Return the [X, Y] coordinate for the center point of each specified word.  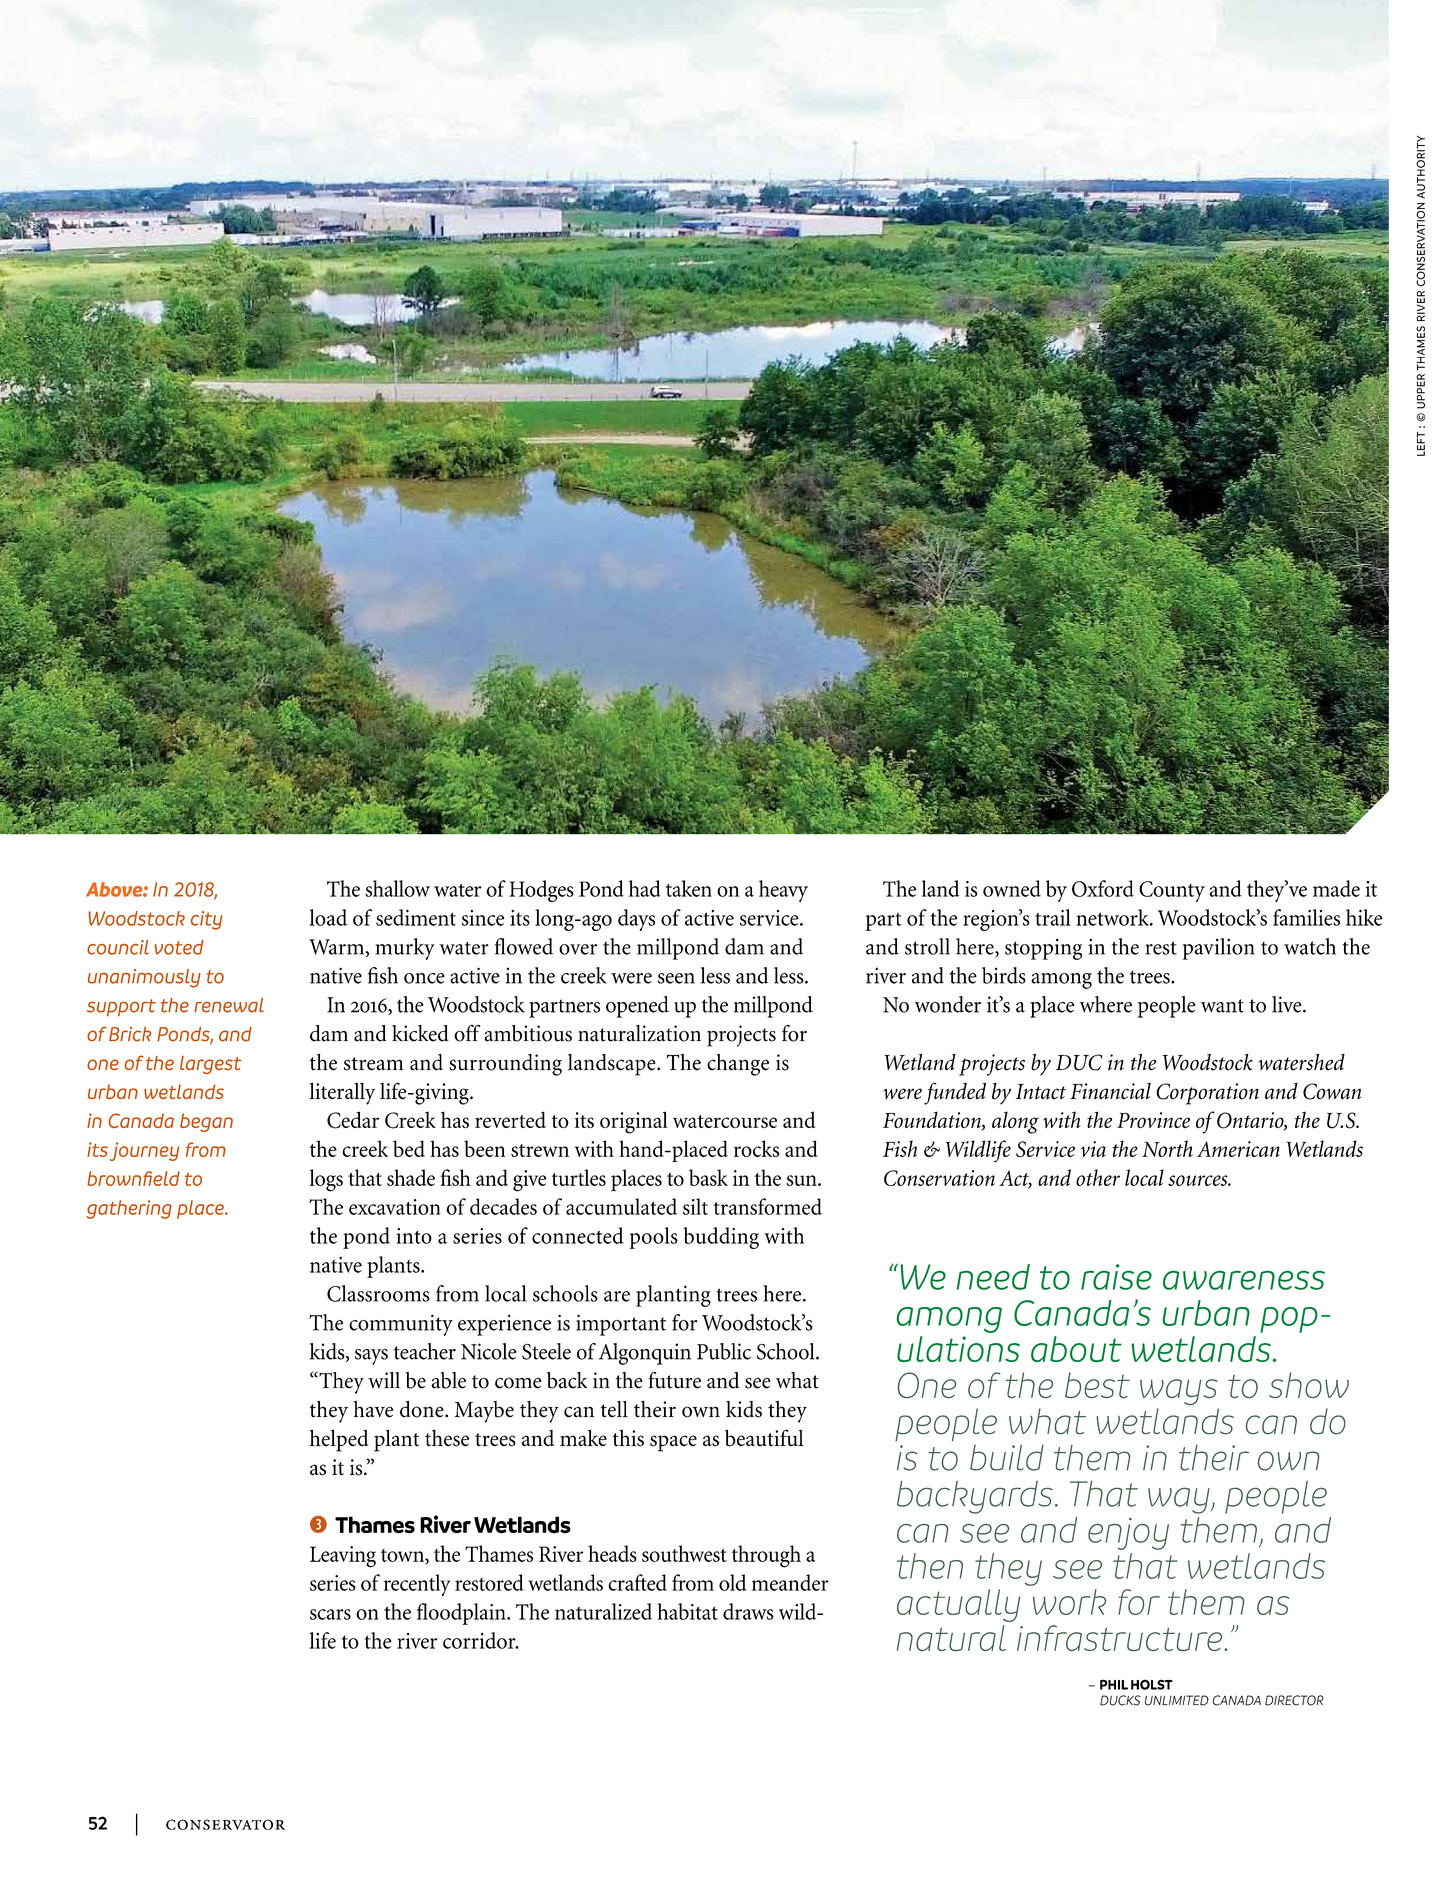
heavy [783, 891]
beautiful [764, 1438]
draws [748, 1611]
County [1172, 891]
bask [708, 1177]
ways [1179, 1392]
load [328, 917]
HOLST [1152, 1684]
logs [326, 1180]
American [1238, 1149]
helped [339, 1440]
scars [330, 1614]
